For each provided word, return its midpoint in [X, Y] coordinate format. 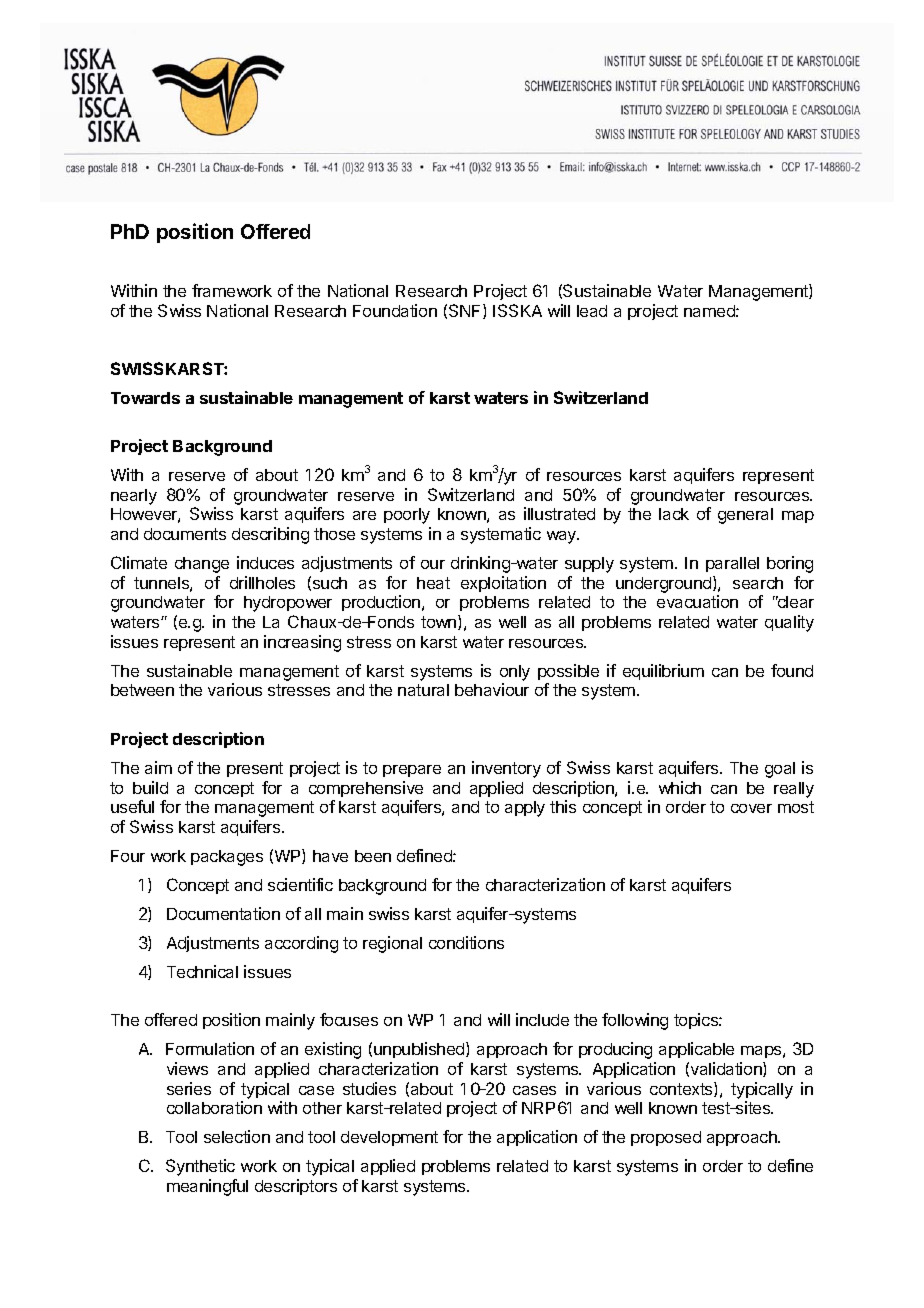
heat [433, 583]
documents [185, 534]
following [635, 1021]
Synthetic [200, 1167]
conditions [466, 942]
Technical [202, 971]
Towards [145, 398]
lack [674, 514]
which [680, 787]
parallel [732, 564]
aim [158, 767]
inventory [506, 769]
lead [592, 311]
